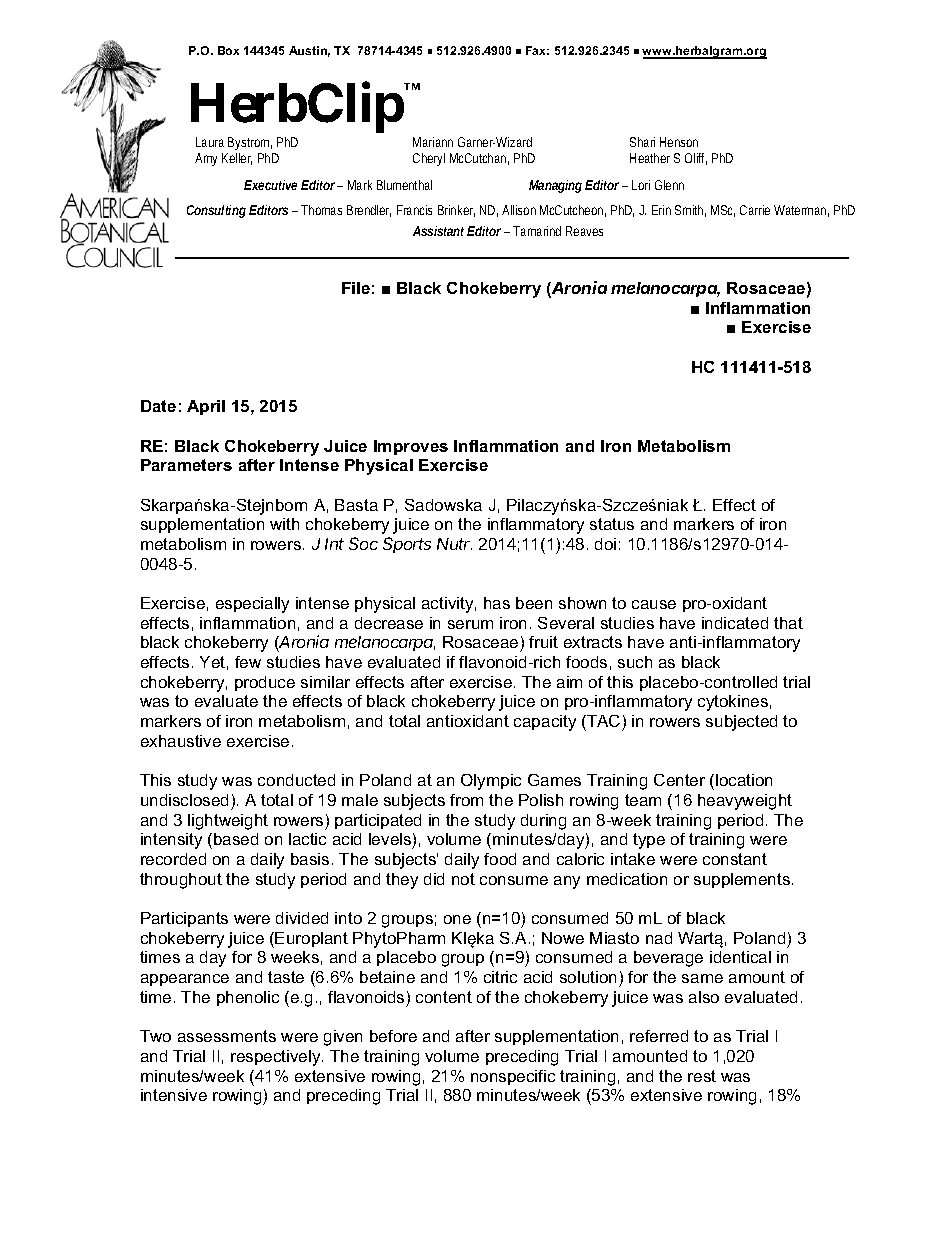 Image resolution: width=952 pixels, height=1233 pixels. I want to click on April, so click(206, 407).
